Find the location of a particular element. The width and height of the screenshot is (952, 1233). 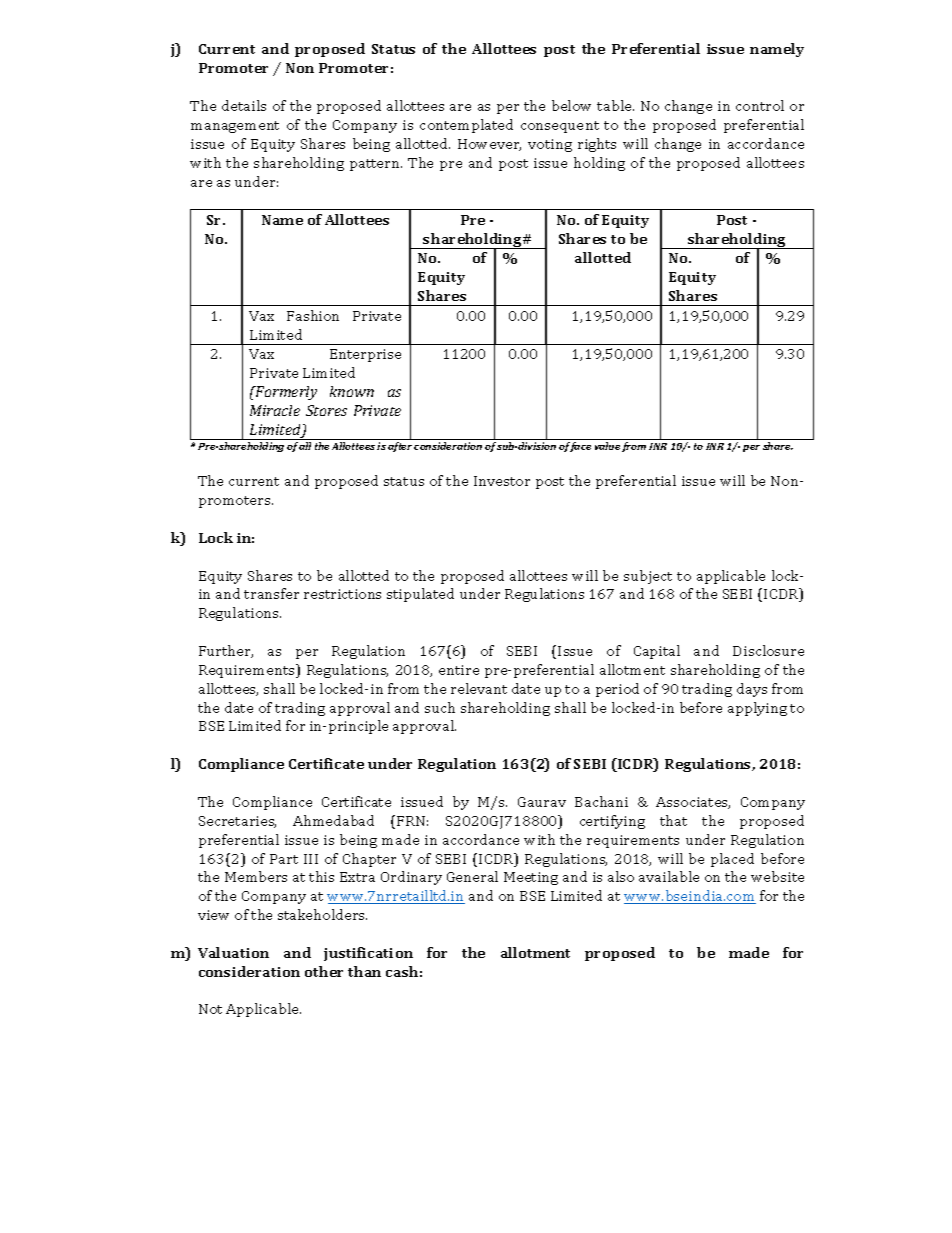

However is located at coordinates (489, 145).
